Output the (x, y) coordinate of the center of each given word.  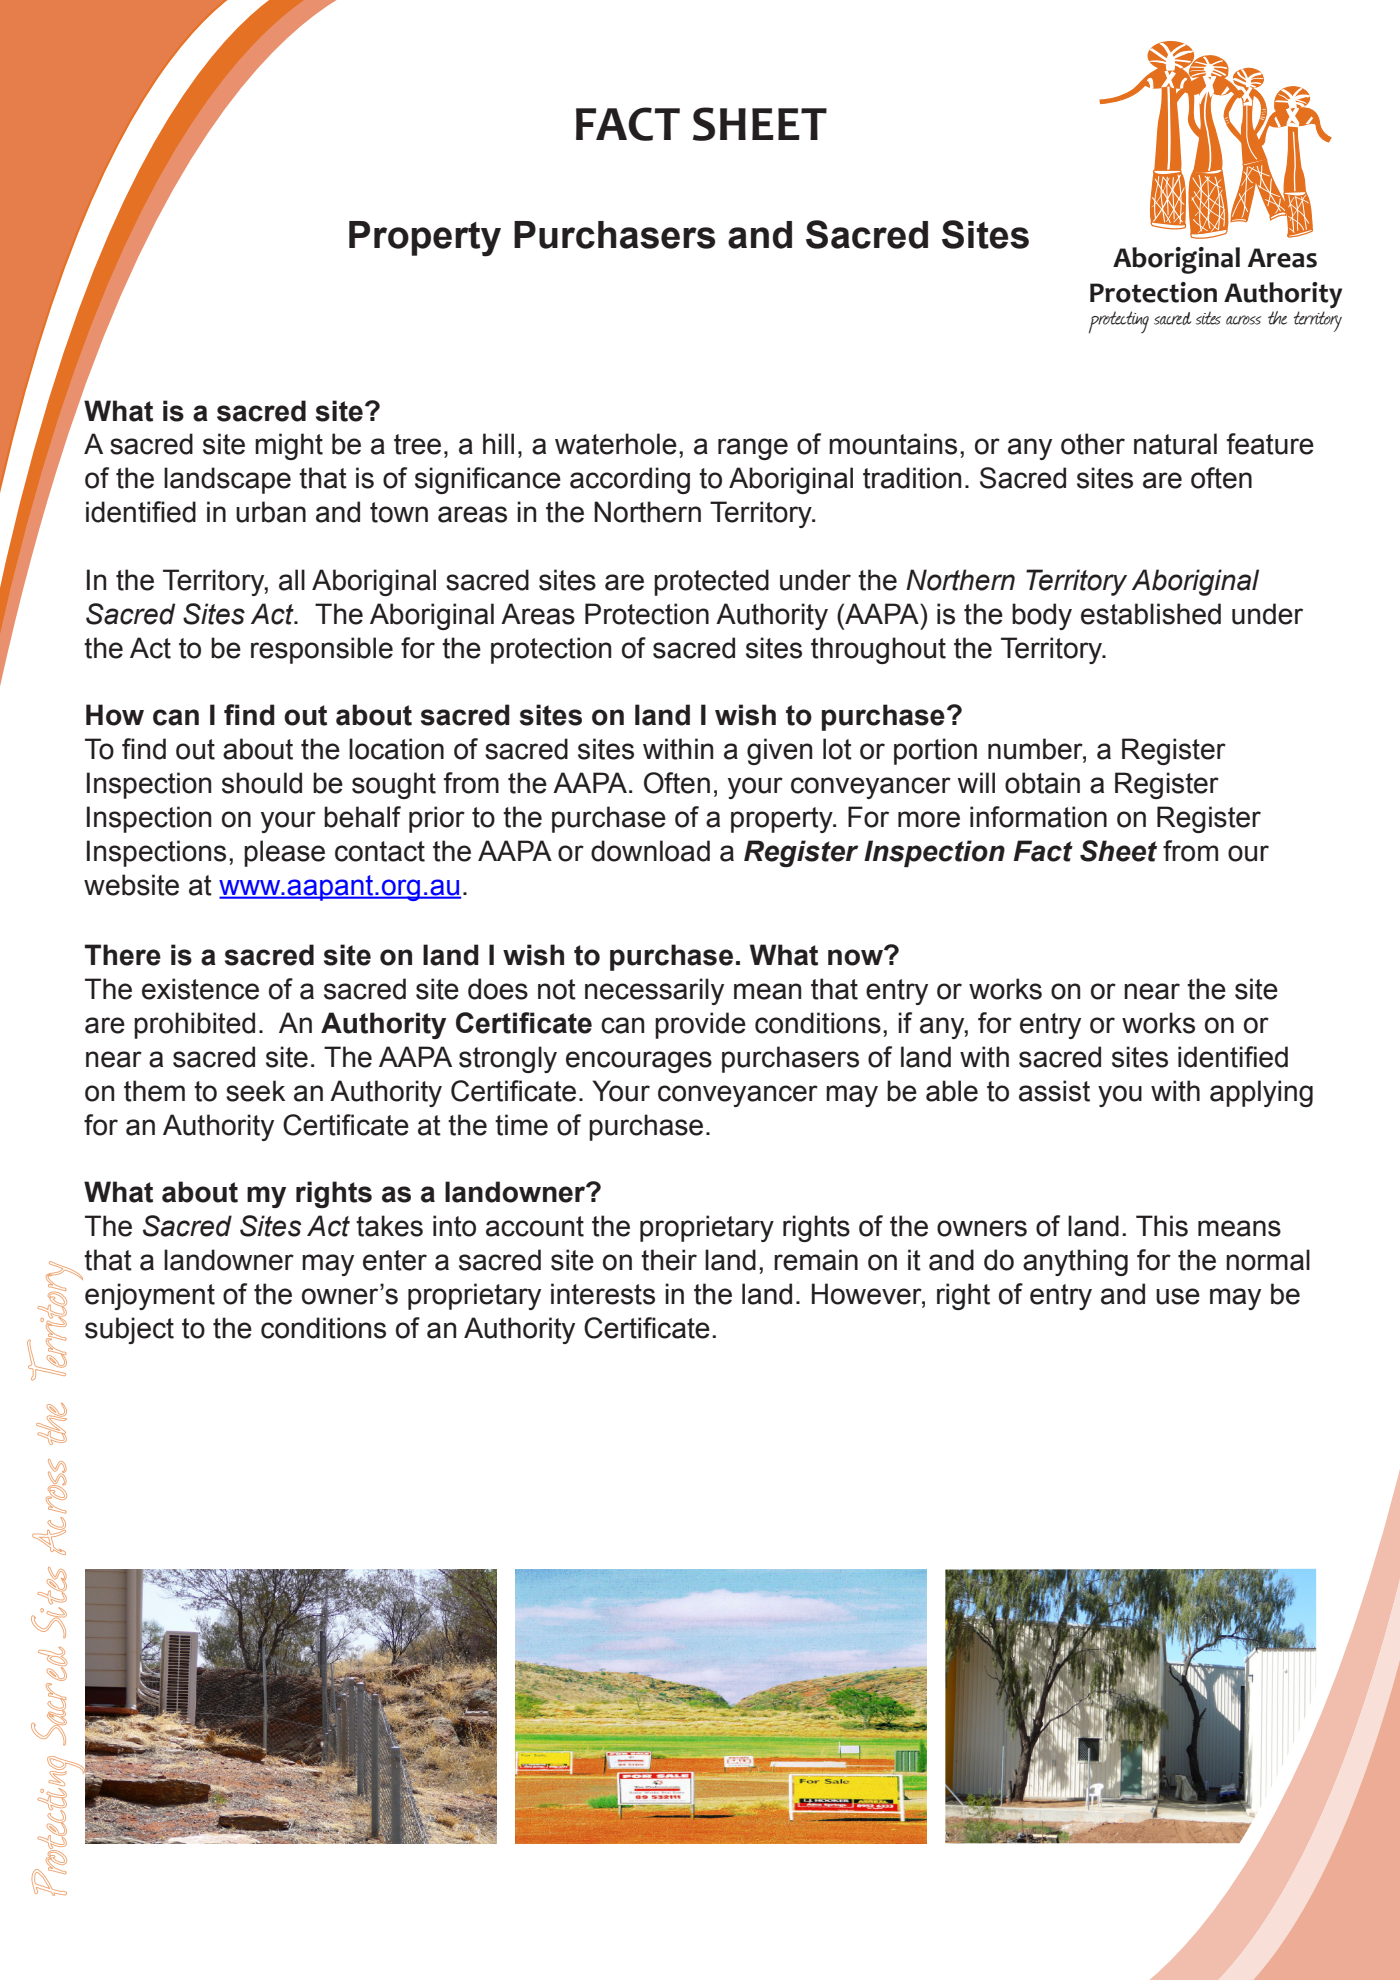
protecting (1119, 322)
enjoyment (150, 1296)
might (289, 446)
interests (603, 1294)
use (1178, 1296)
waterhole (616, 444)
